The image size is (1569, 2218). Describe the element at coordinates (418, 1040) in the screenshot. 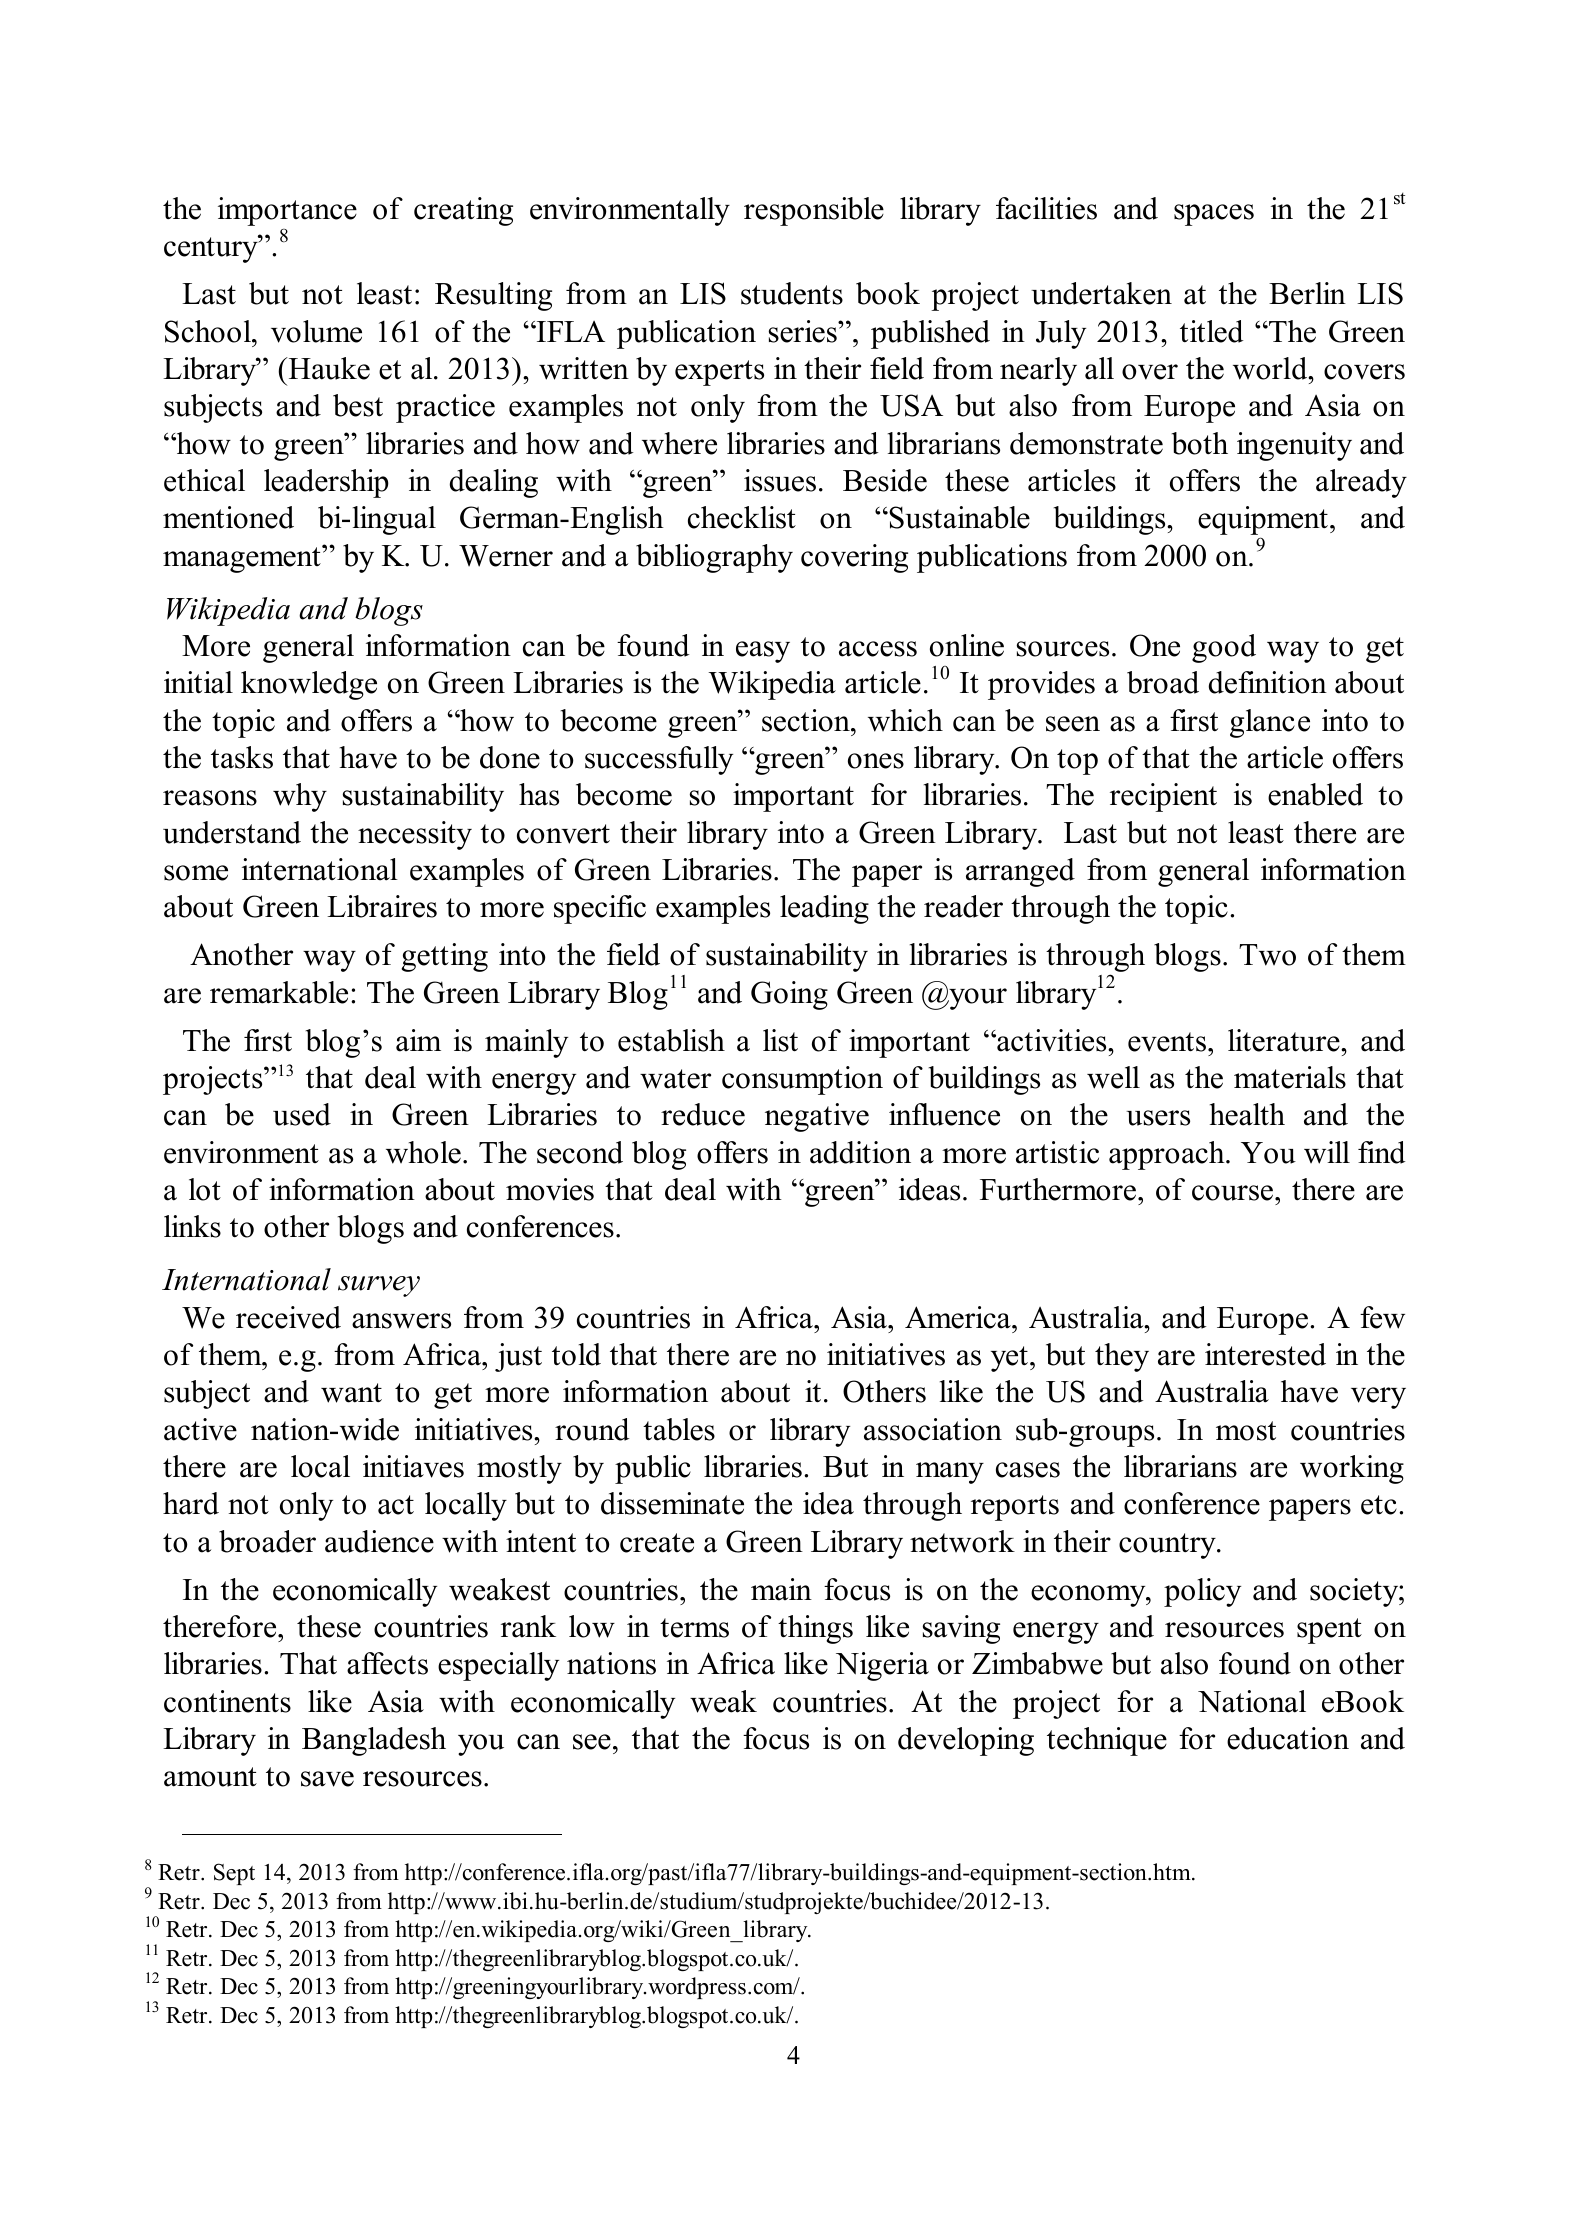

I see `aim` at that location.
